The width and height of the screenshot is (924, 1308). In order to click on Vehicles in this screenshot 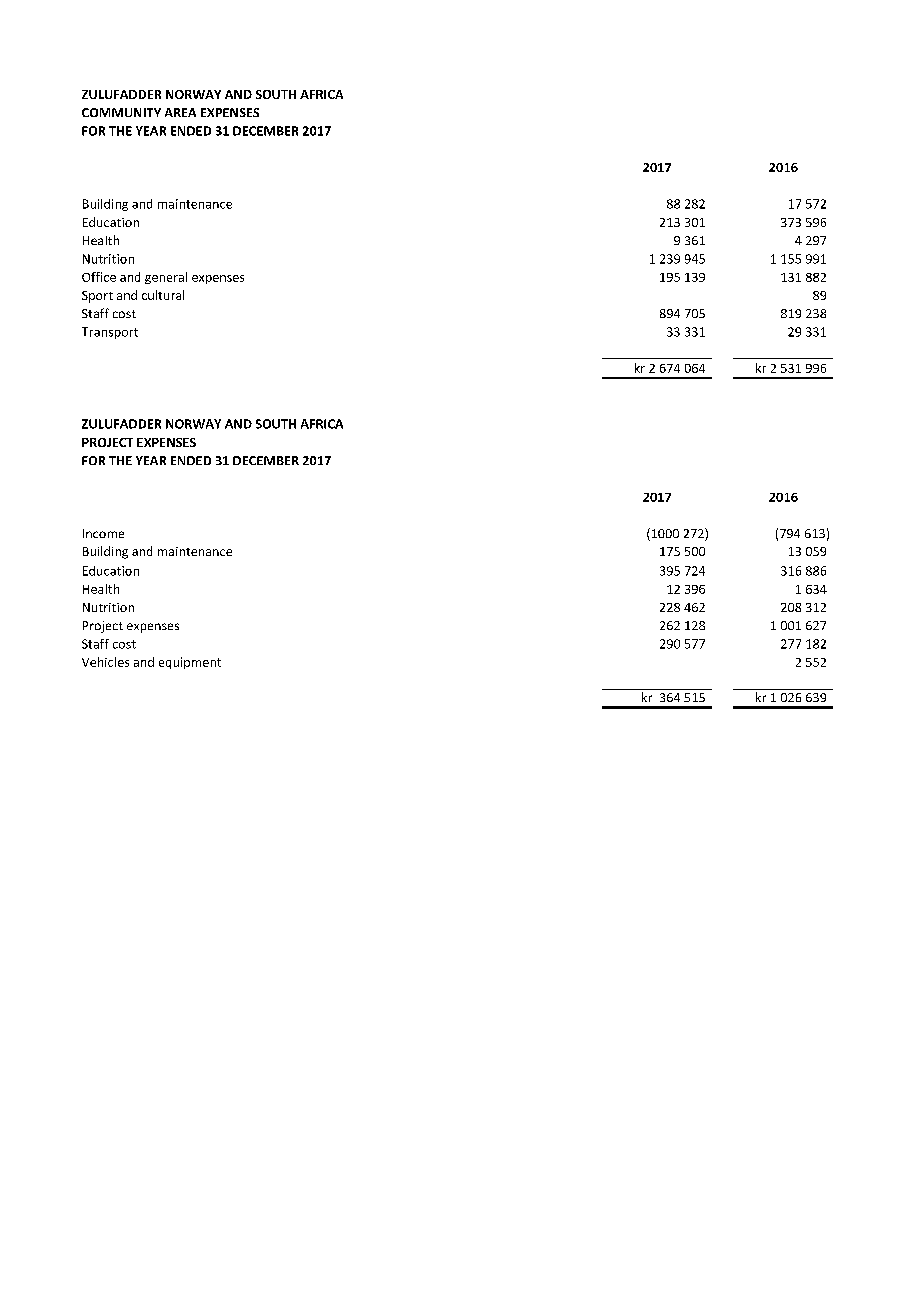, I will do `click(105, 662)`.
